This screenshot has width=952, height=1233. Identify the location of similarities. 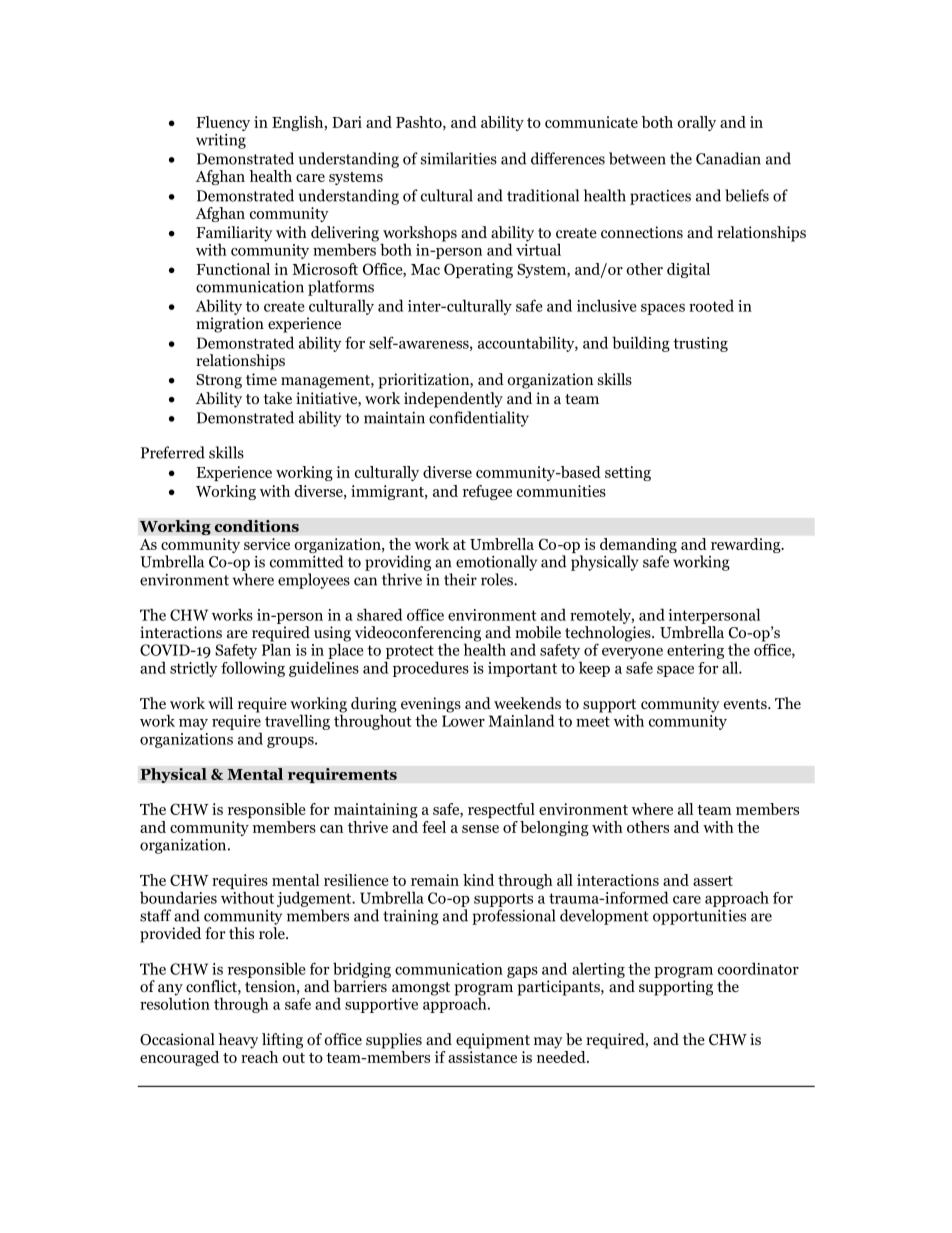
(459, 158).
